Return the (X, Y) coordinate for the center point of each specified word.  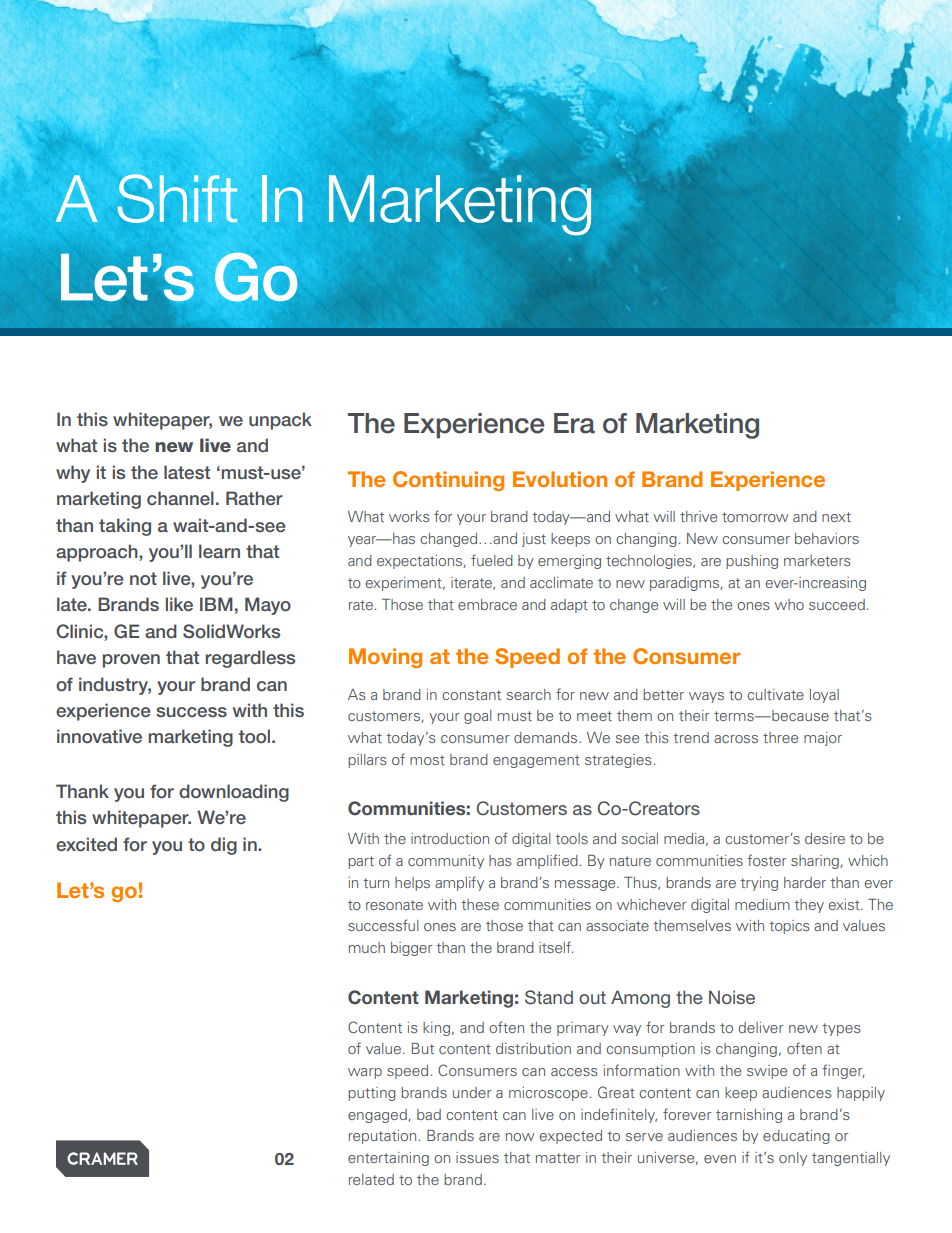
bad (429, 1114)
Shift (177, 198)
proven (131, 661)
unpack (280, 421)
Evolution (560, 479)
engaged (378, 1116)
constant (471, 695)
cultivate (775, 694)
